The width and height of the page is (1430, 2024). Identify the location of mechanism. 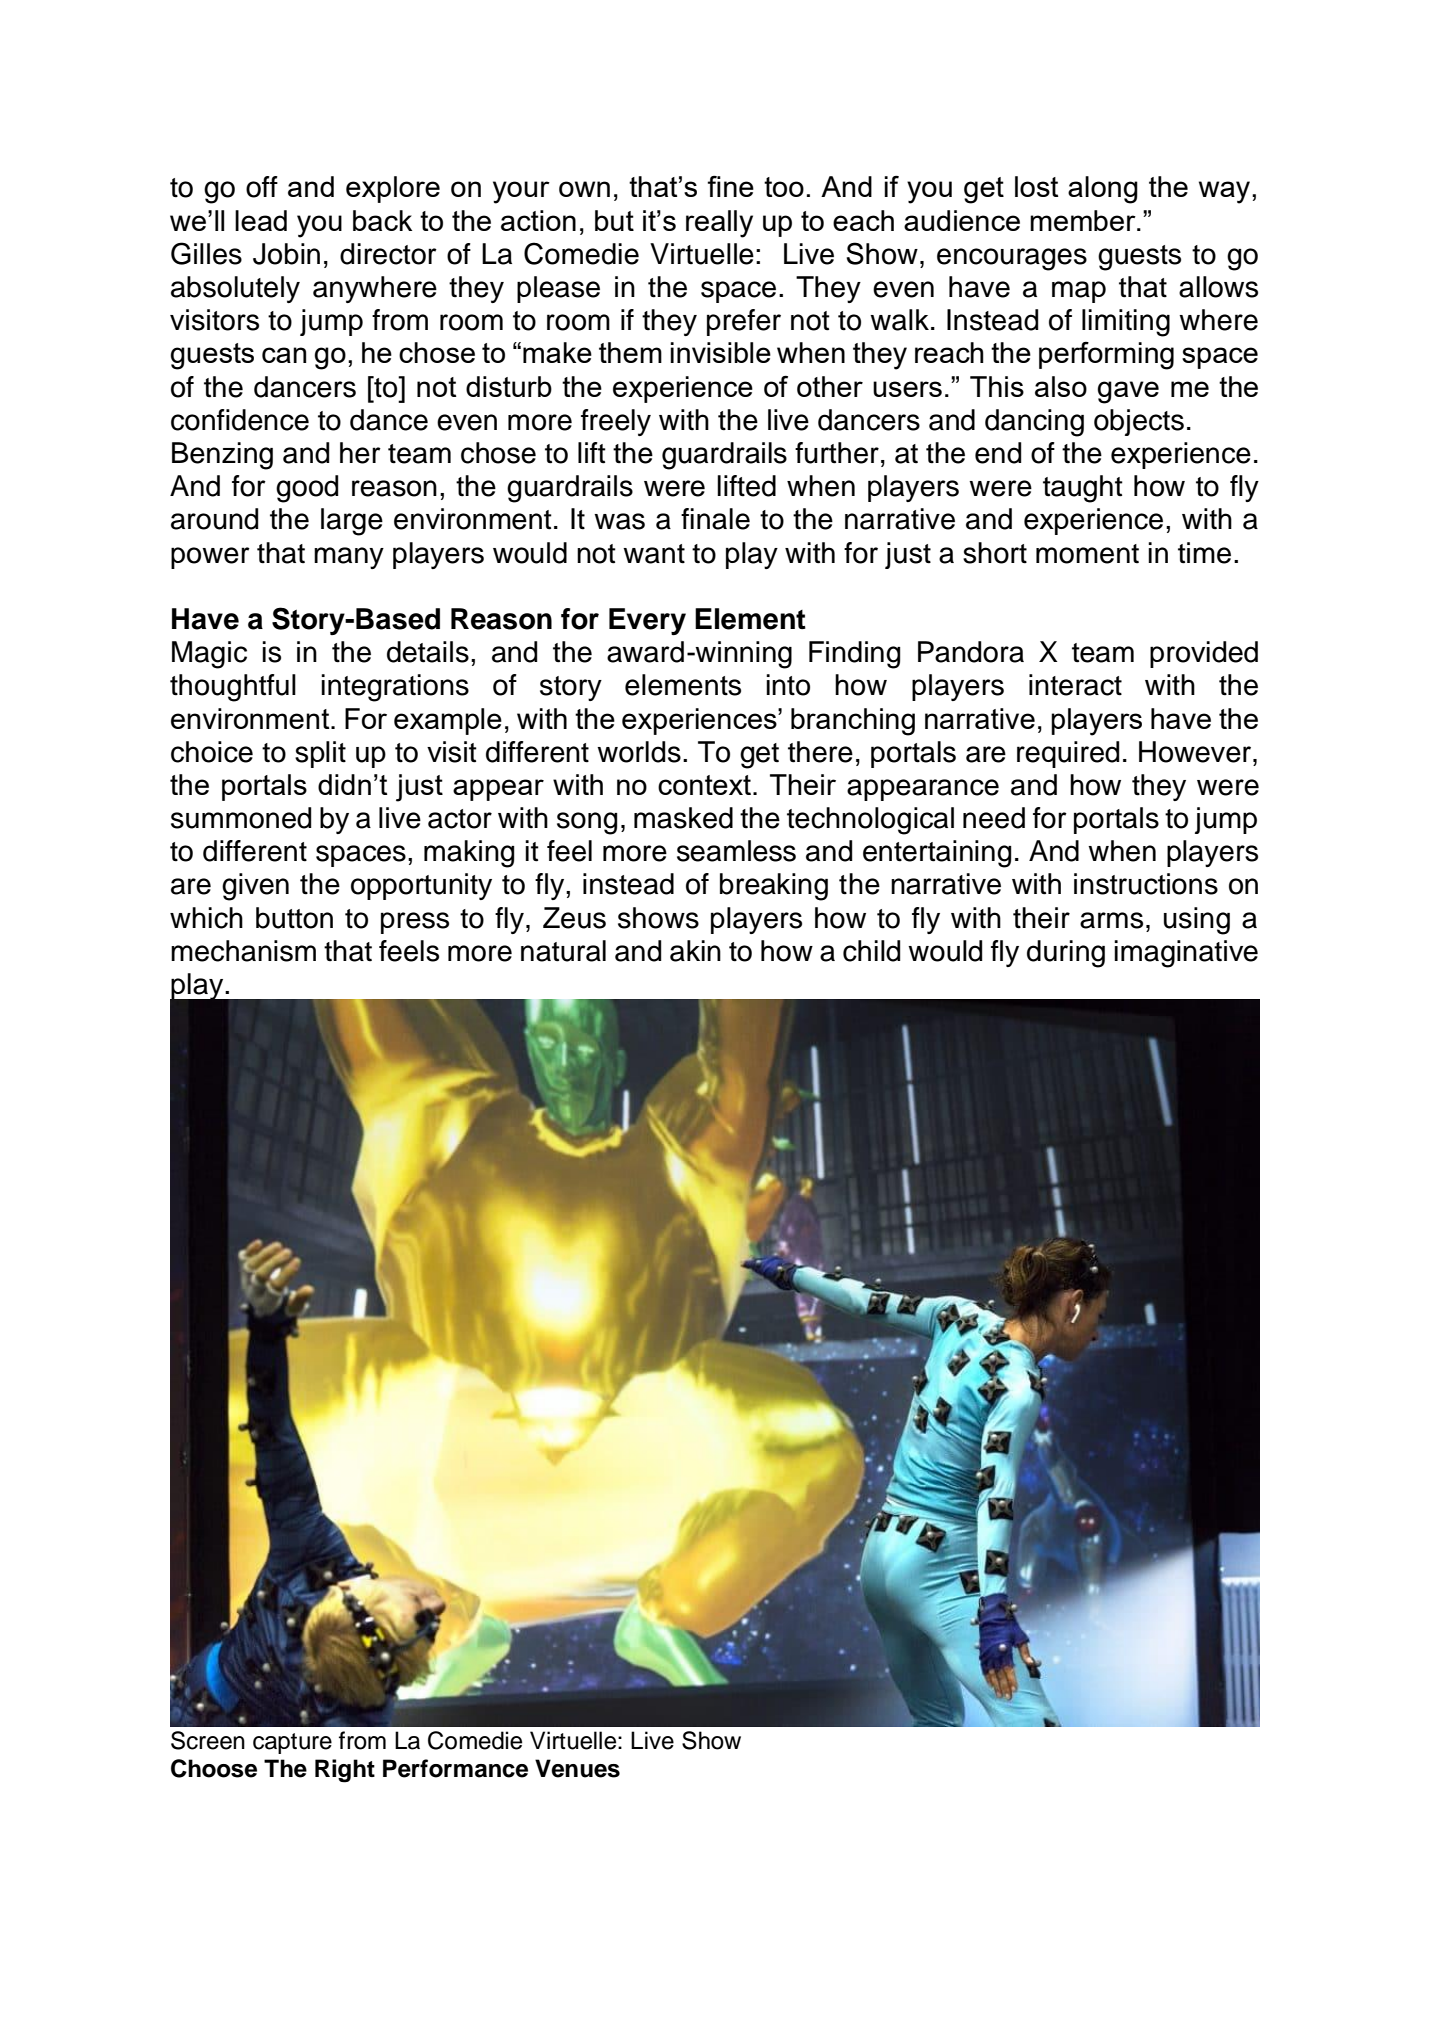
(243, 951).
